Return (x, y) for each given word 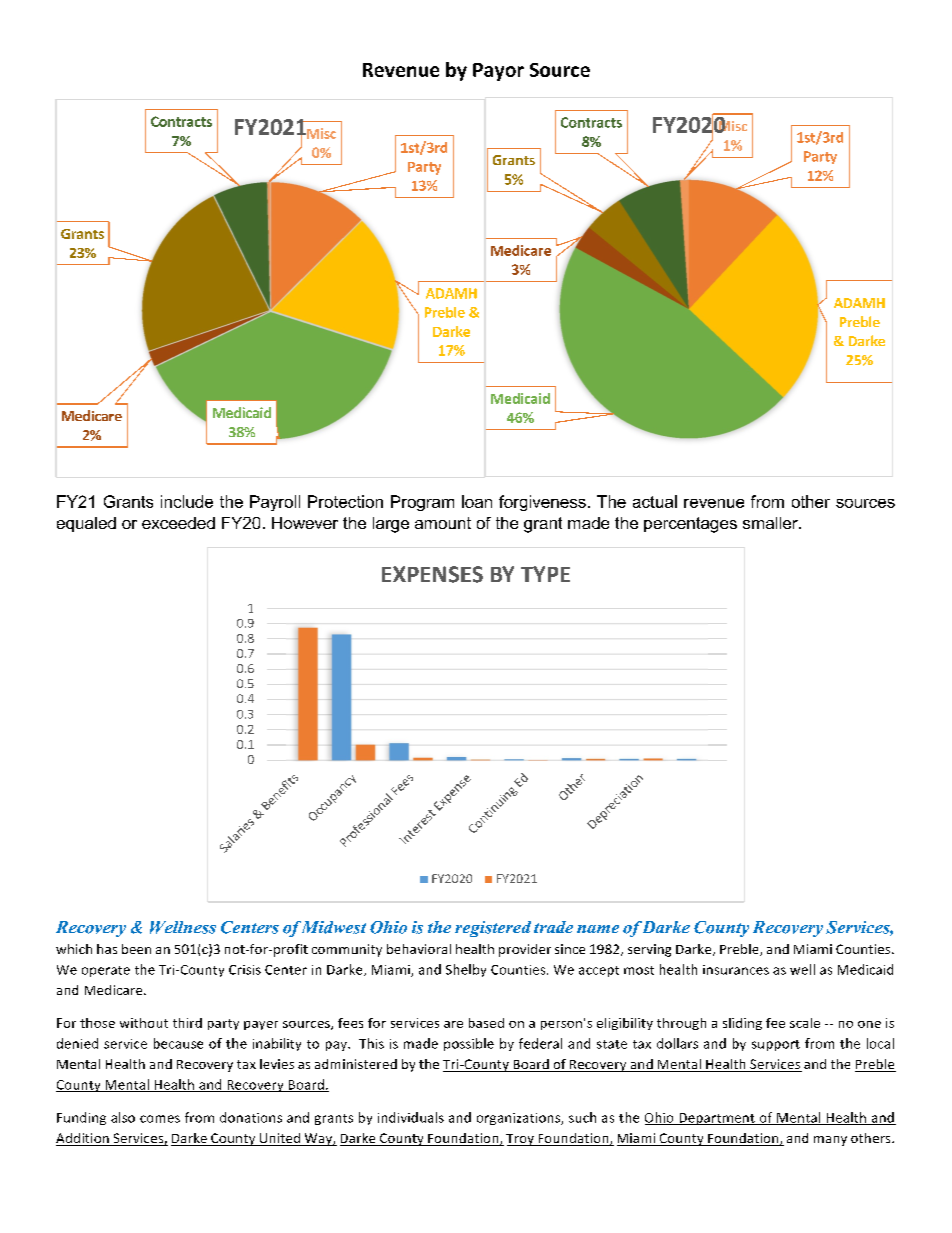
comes (160, 1119)
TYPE (545, 574)
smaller (771, 523)
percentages (690, 525)
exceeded (178, 523)
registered (493, 929)
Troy (521, 1140)
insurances (736, 970)
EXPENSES (432, 574)
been (136, 949)
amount (443, 523)
